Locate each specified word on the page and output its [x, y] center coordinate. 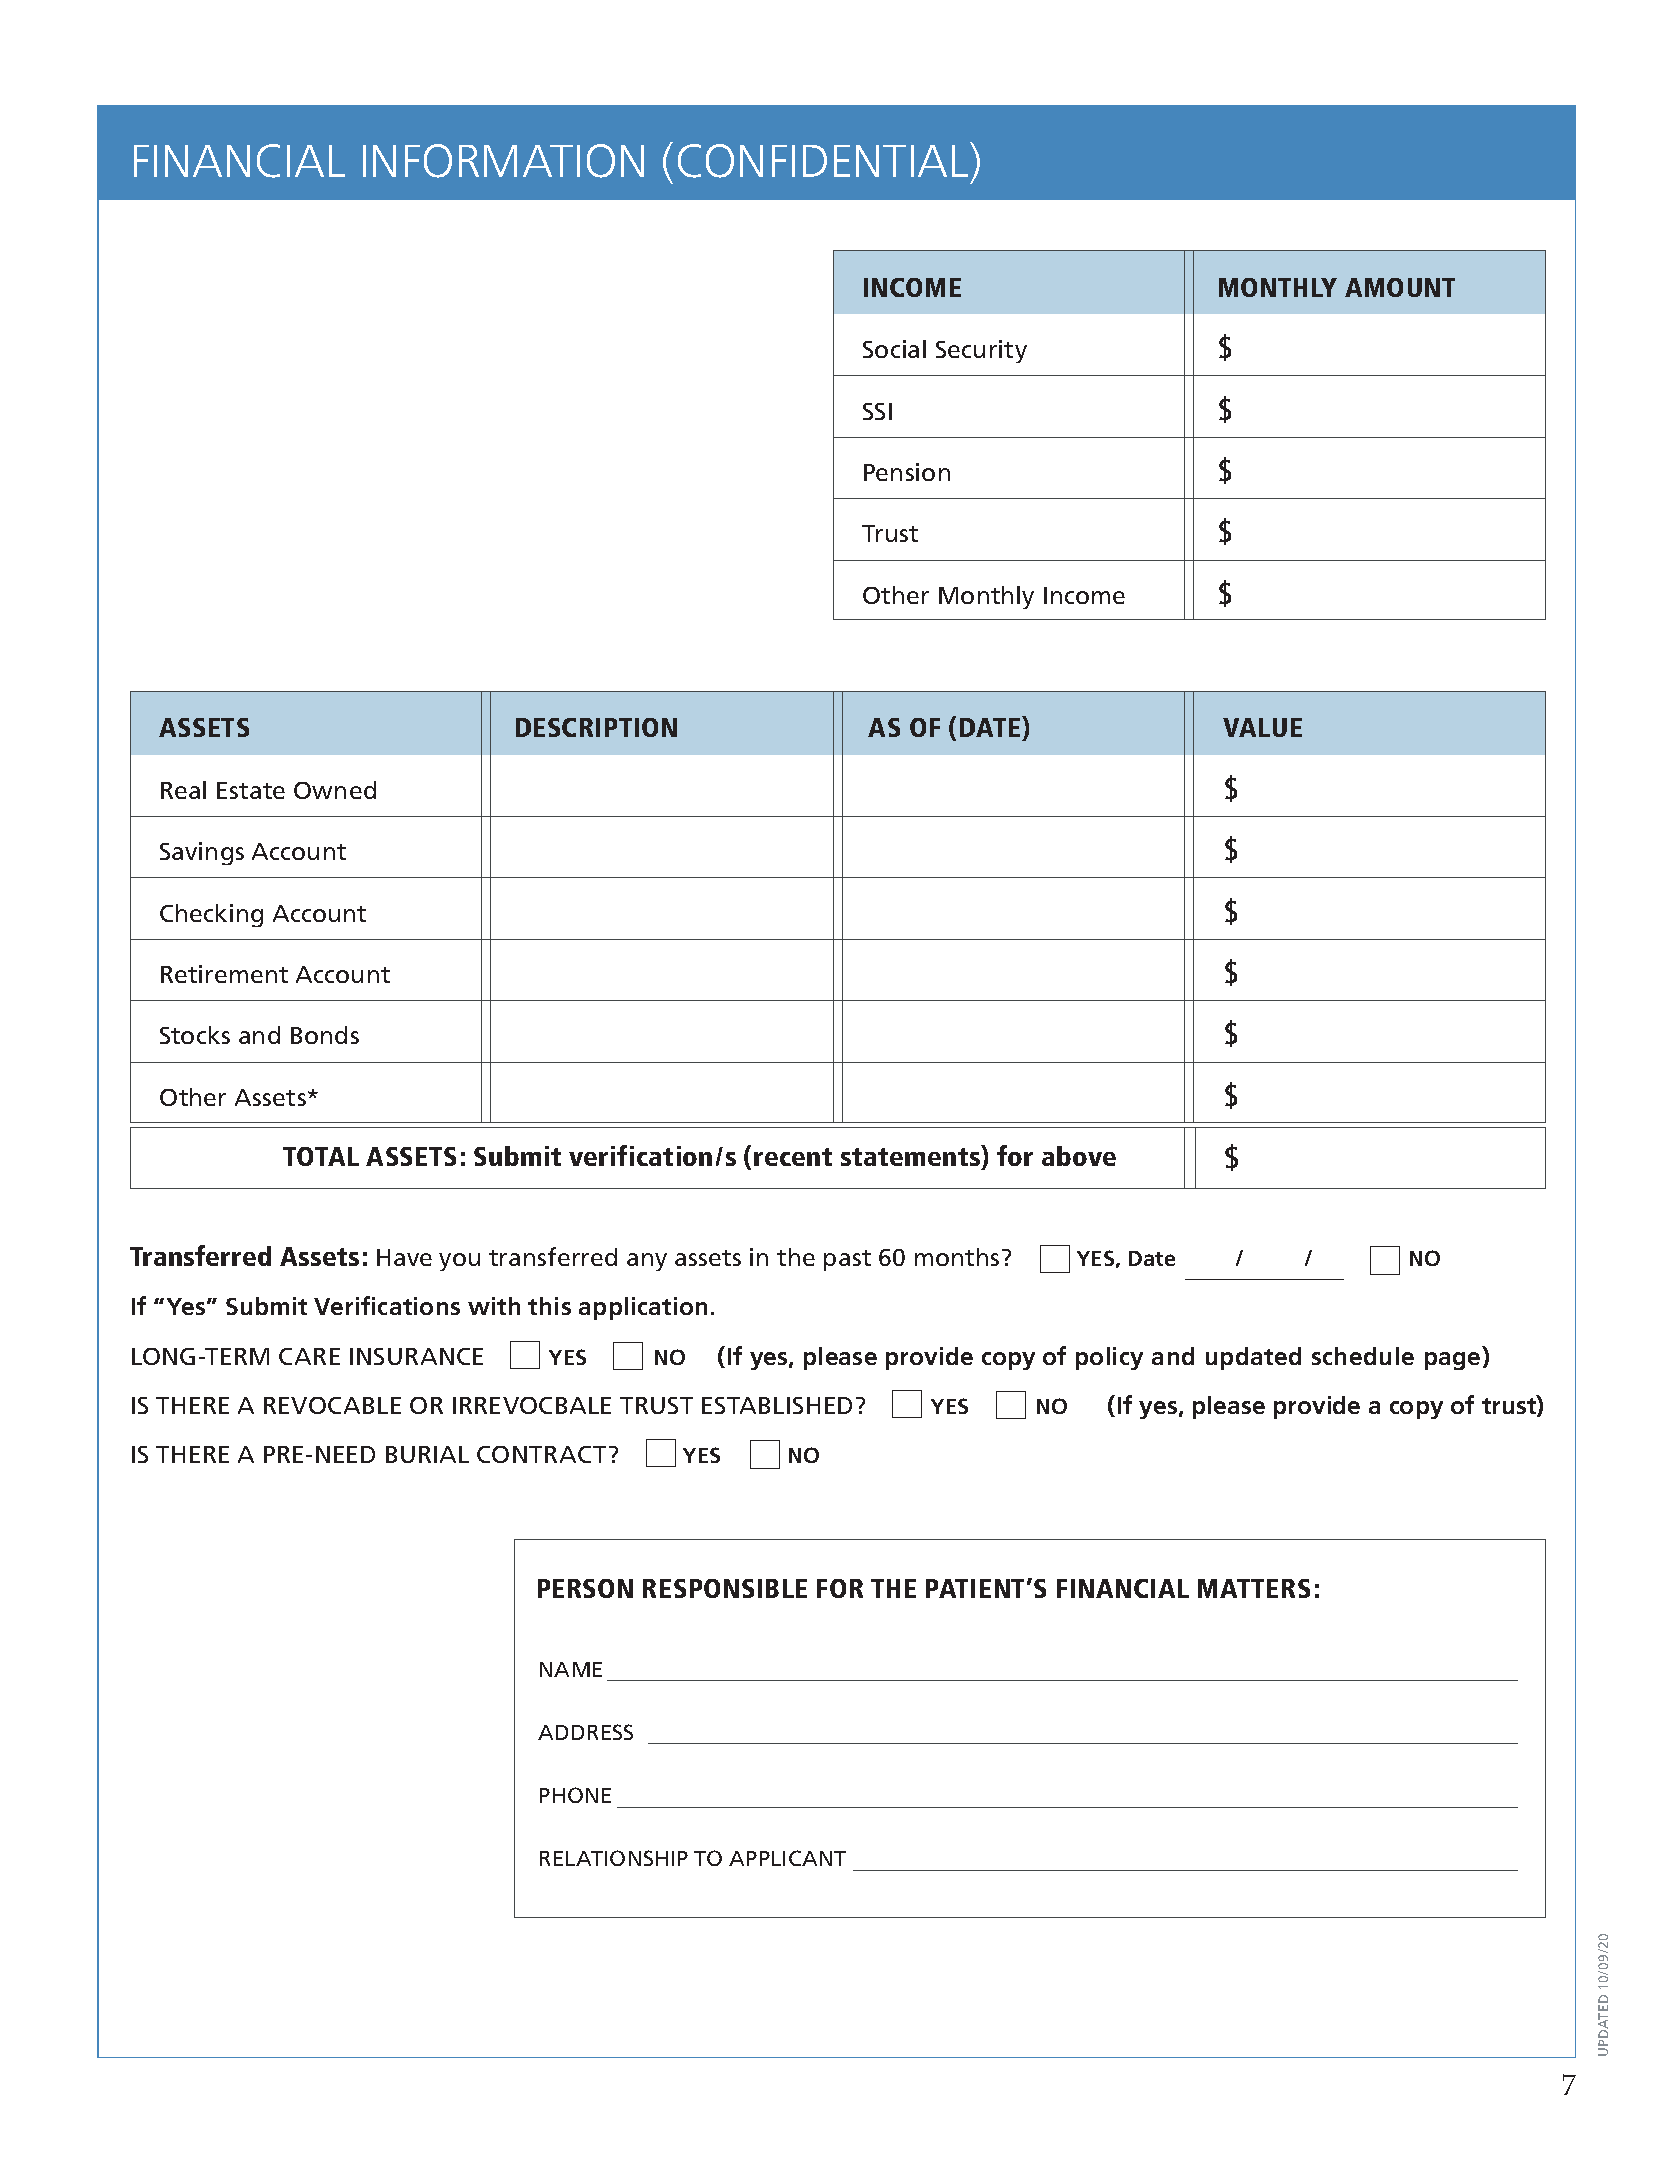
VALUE [1262, 727]
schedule [1363, 1356]
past [847, 1260]
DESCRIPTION [596, 727]
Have [404, 1257]
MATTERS [1254, 1588]
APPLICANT [787, 1858]
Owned [335, 790]
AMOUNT [1400, 287]
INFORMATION [503, 161]
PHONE [575, 1795]
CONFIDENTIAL [824, 160]
